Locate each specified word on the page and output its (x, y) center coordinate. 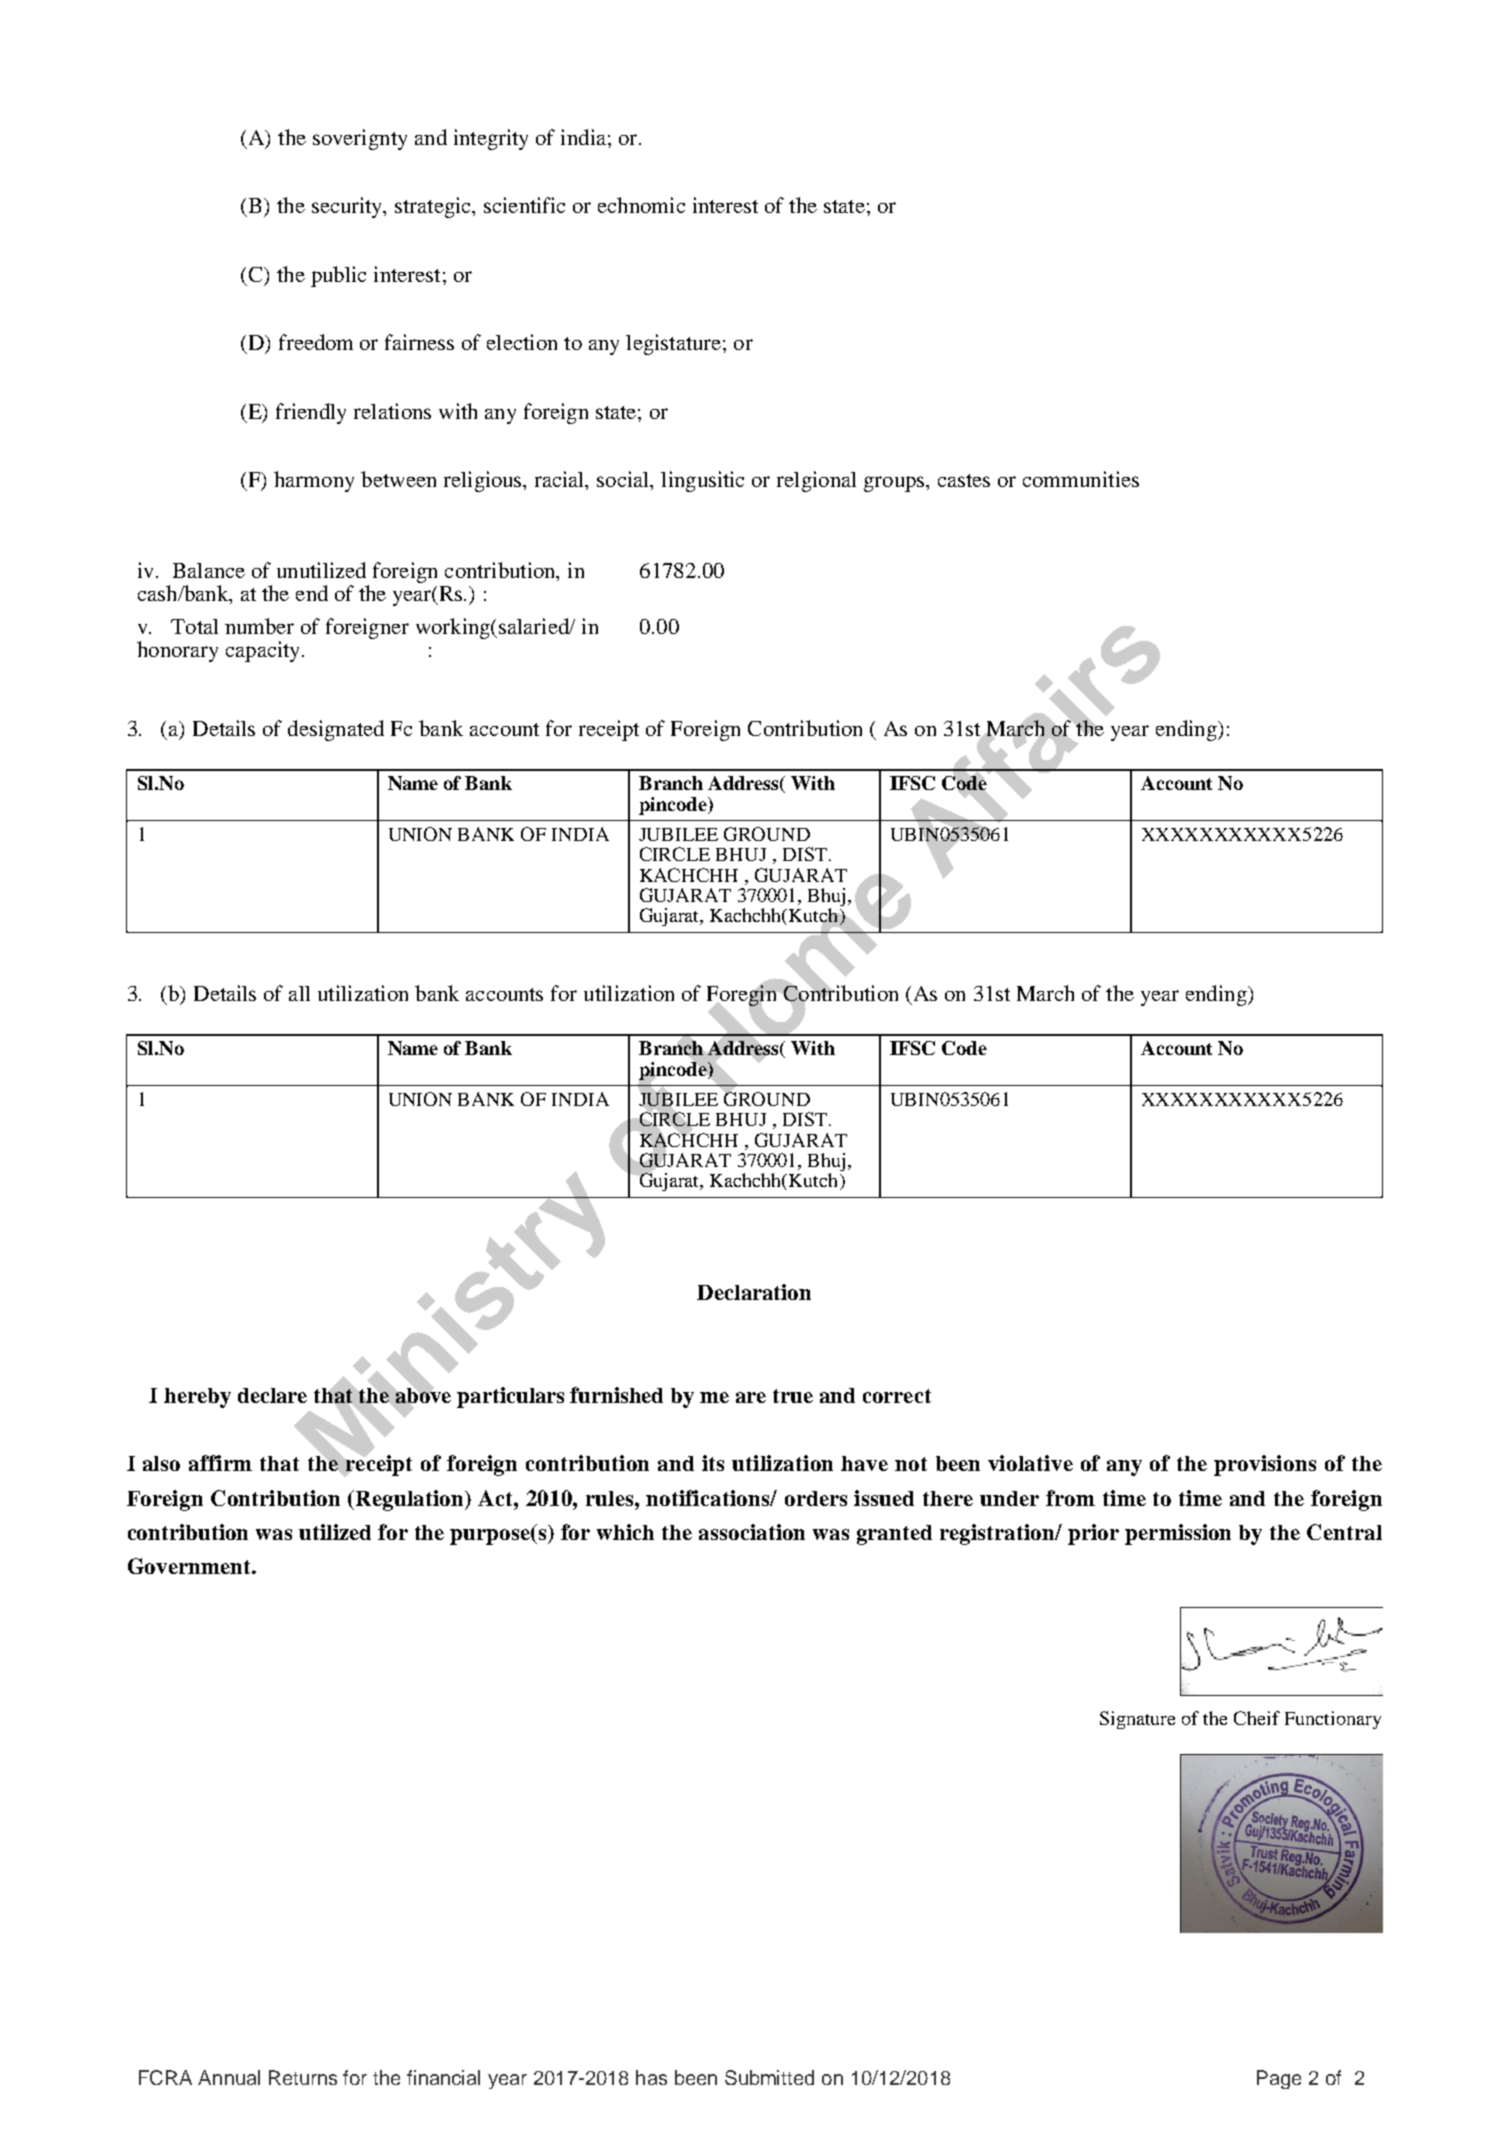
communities (1081, 479)
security (348, 207)
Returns (303, 2077)
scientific (524, 205)
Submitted (769, 2077)
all (299, 993)
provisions (1265, 1465)
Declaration (754, 1292)
